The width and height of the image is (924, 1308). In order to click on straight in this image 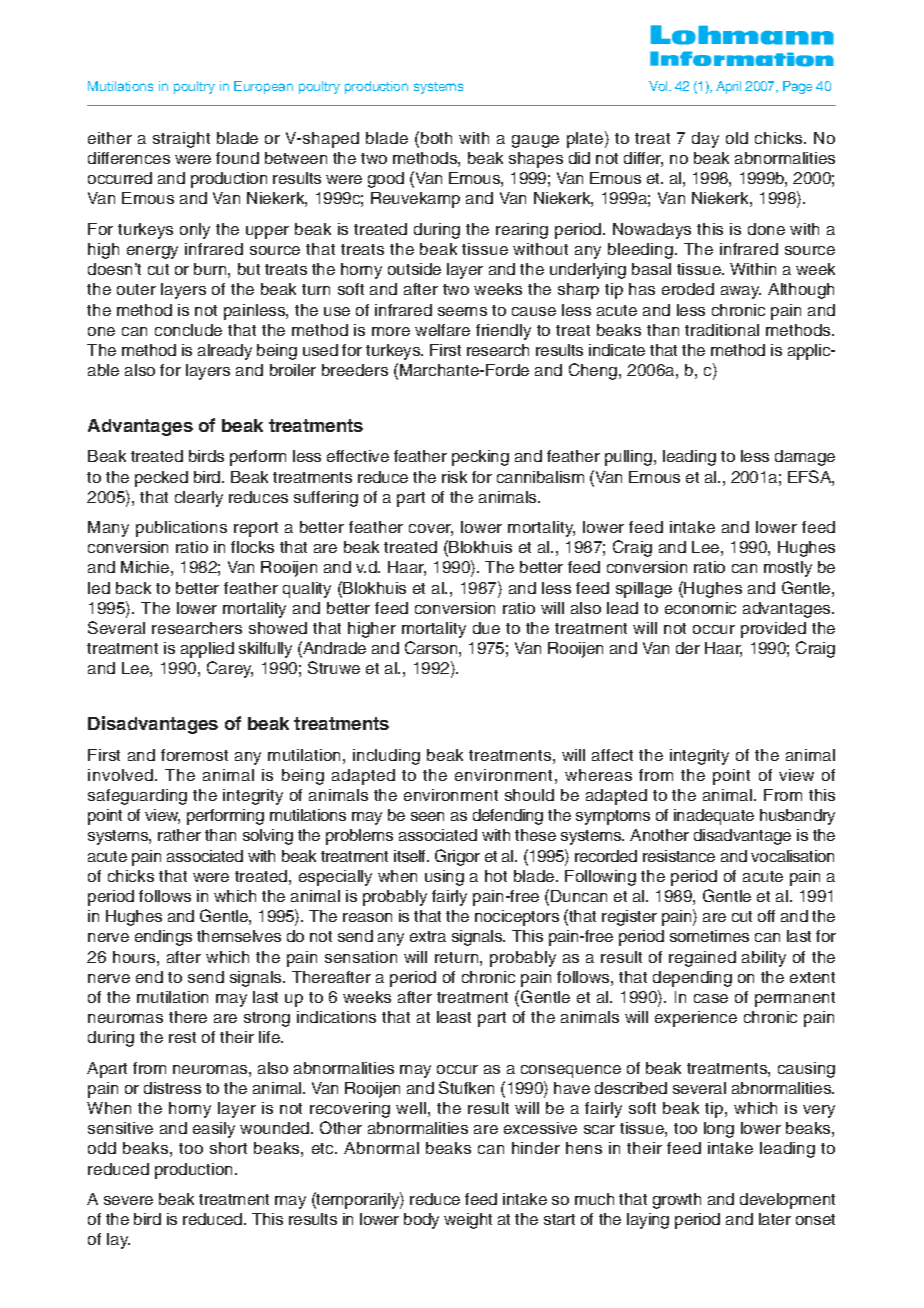, I will do `click(181, 140)`.
